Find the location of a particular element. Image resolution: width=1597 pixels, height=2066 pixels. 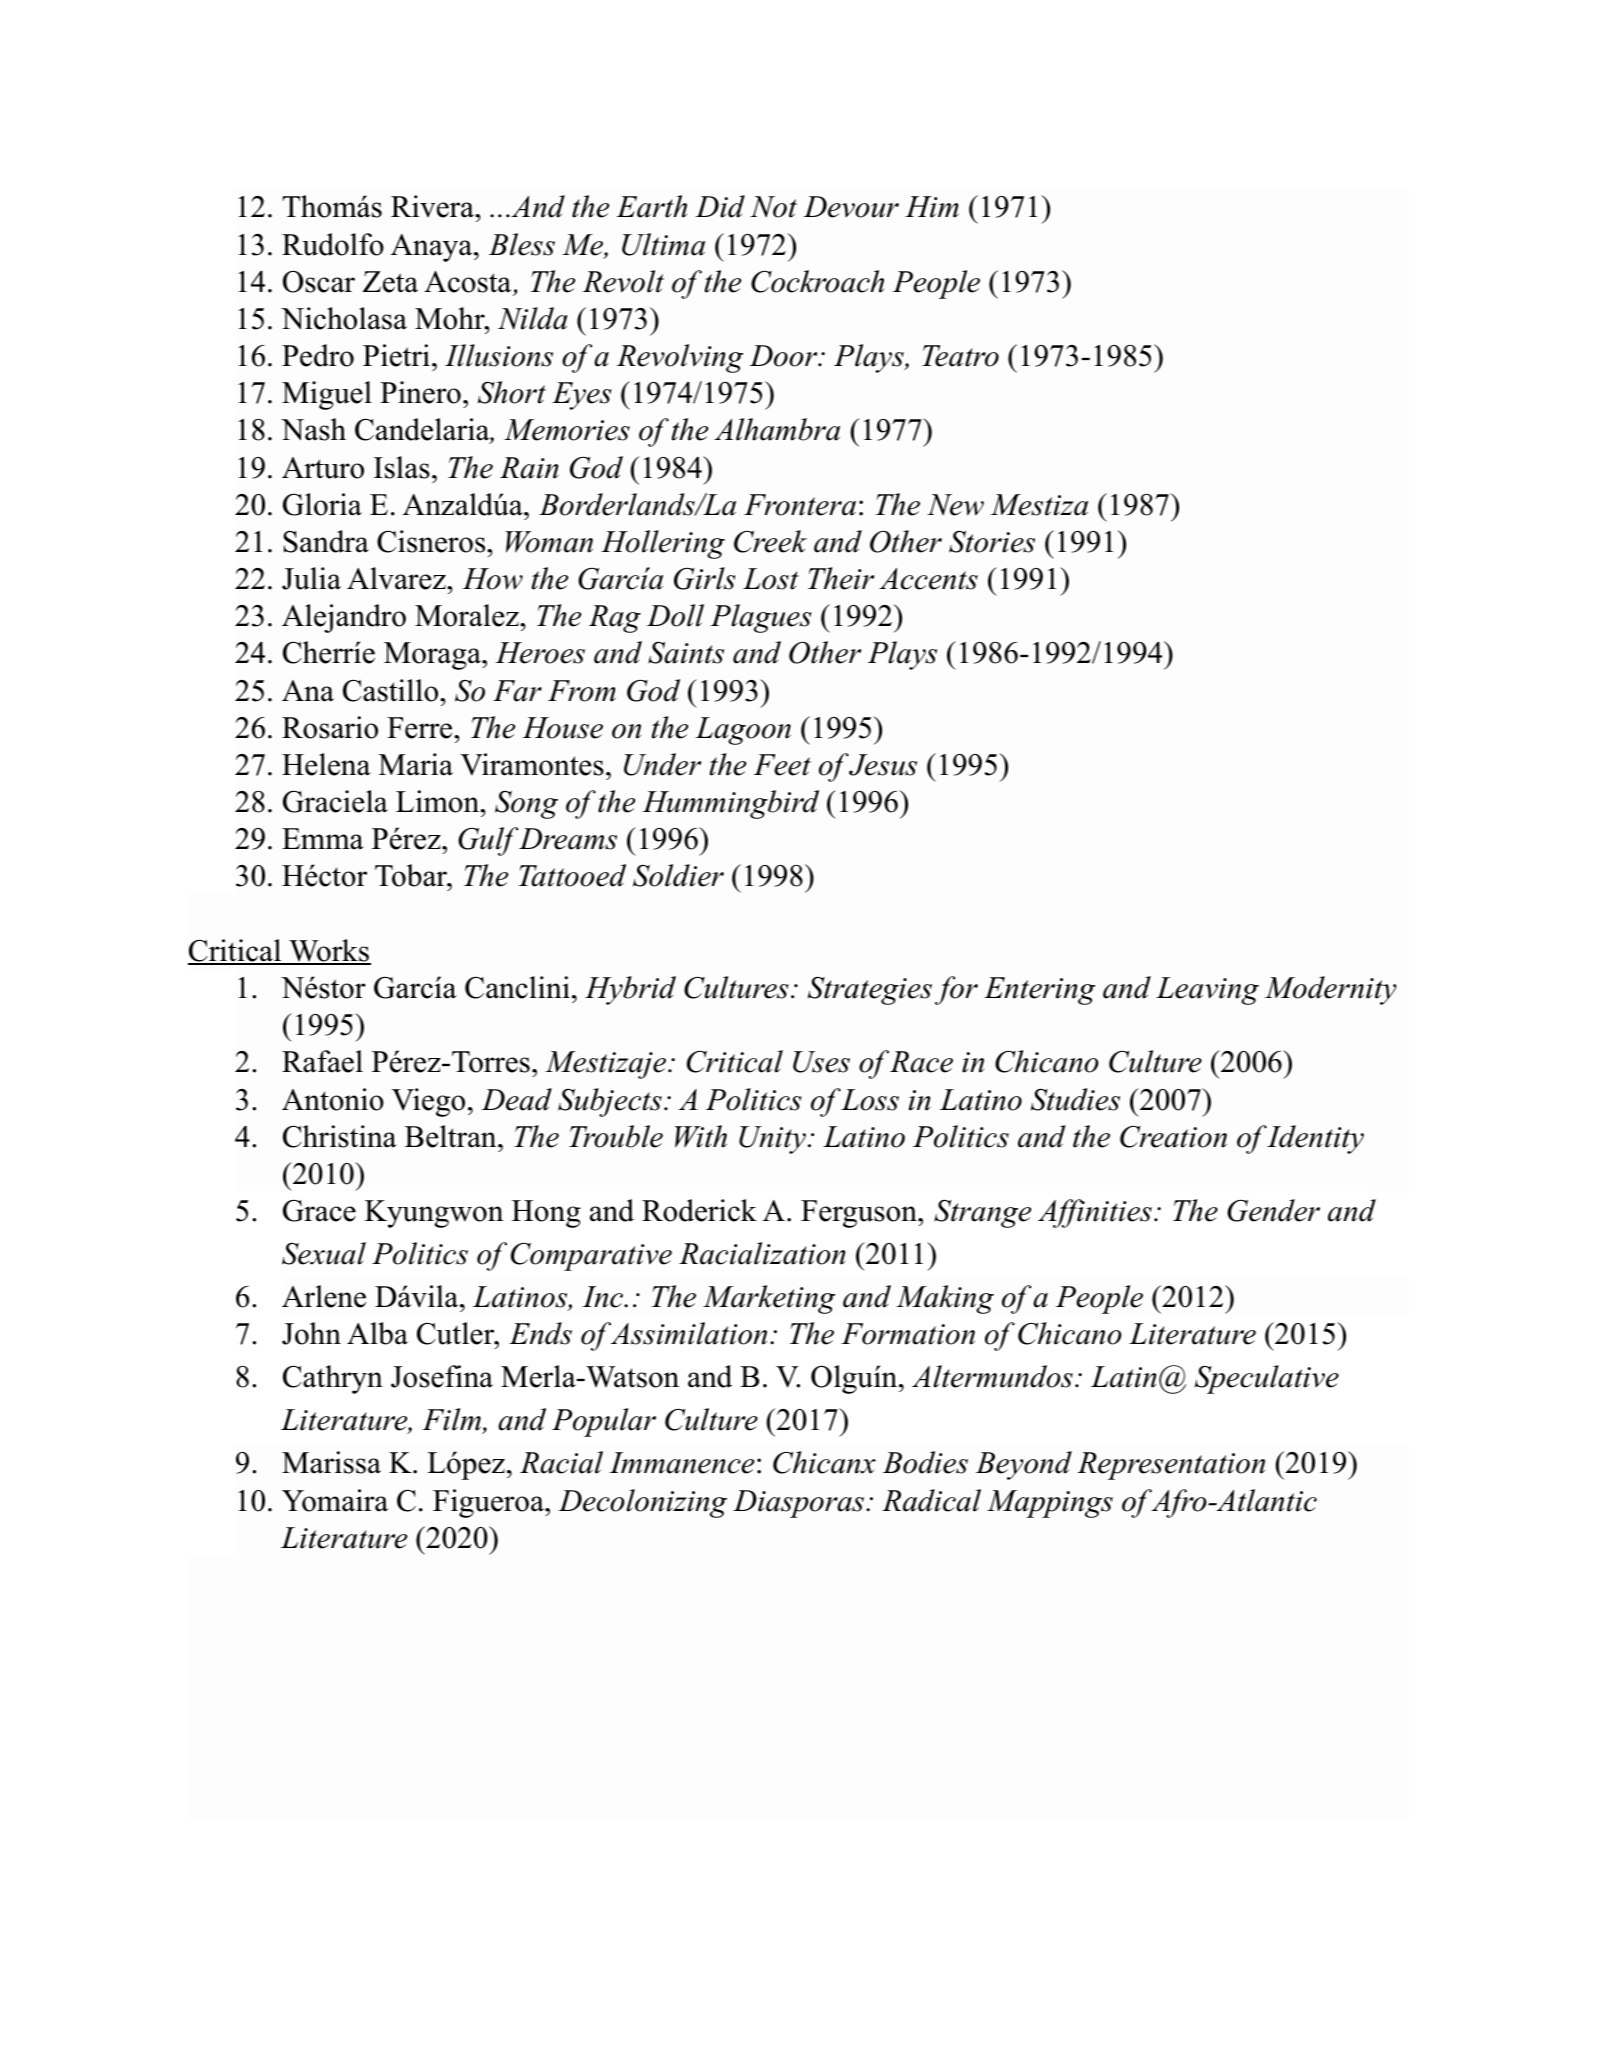

Representation is located at coordinates (1171, 1466).
